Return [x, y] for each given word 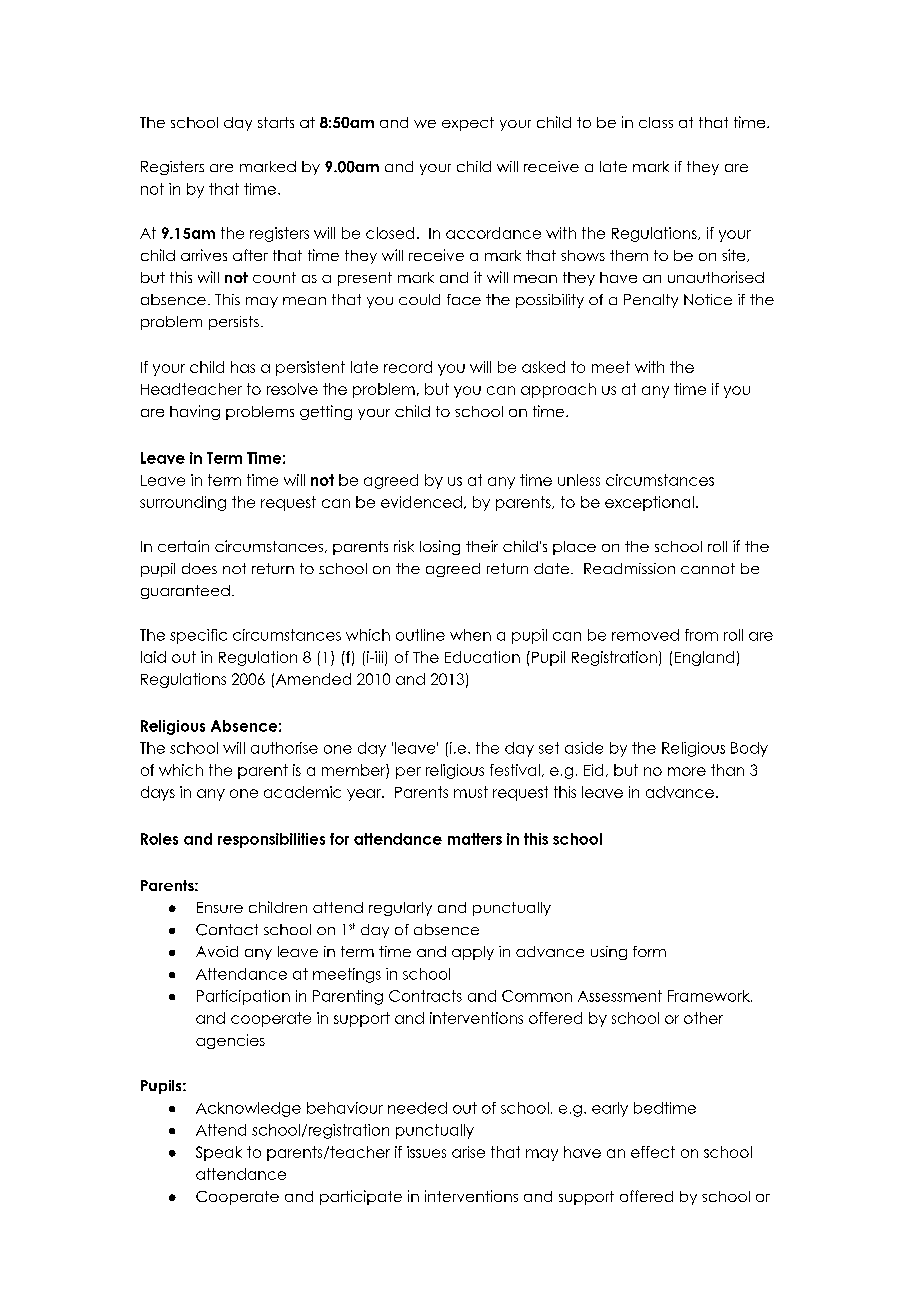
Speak [219, 1153]
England [704, 658]
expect [468, 124]
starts [276, 122]
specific [198, 636]
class [656, 122]
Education [482, 657]
